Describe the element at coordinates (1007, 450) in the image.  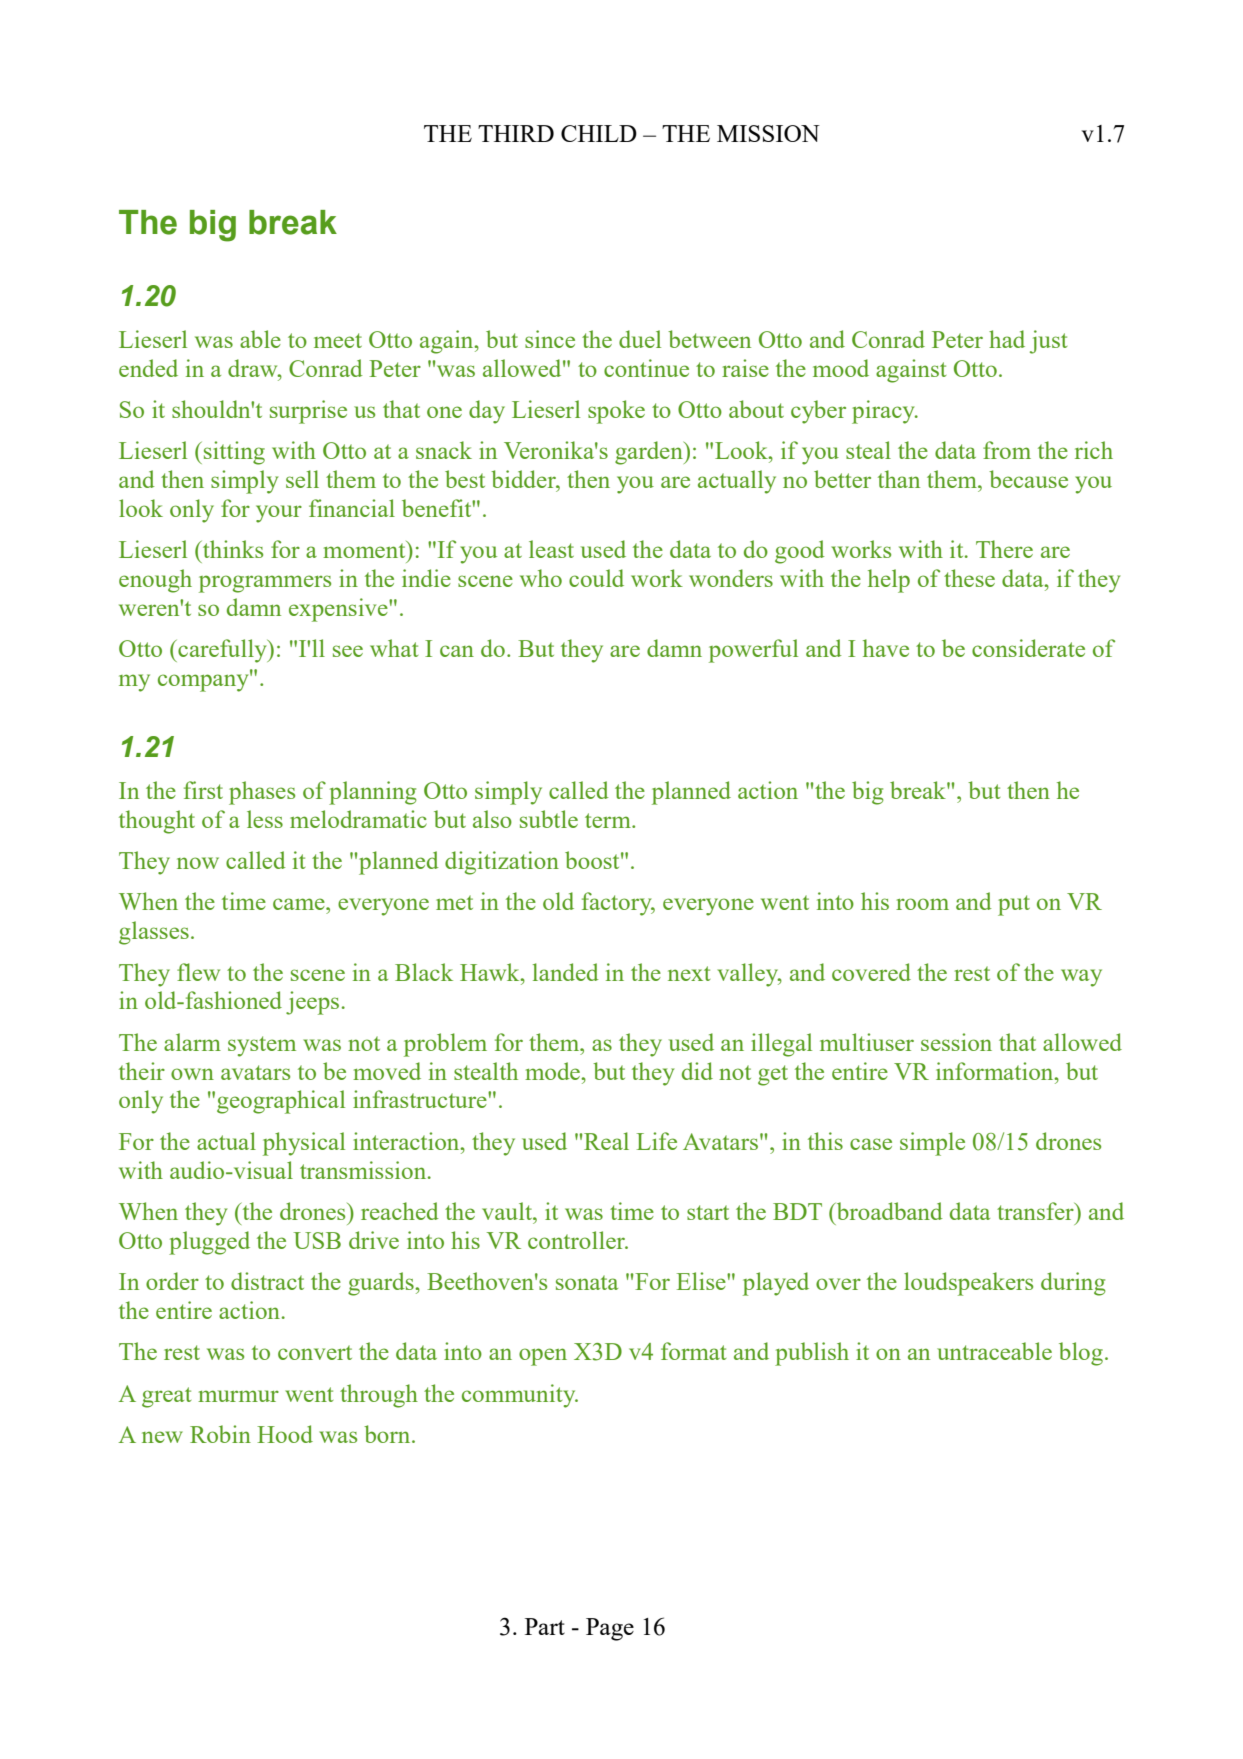
I see `from` at that location.
